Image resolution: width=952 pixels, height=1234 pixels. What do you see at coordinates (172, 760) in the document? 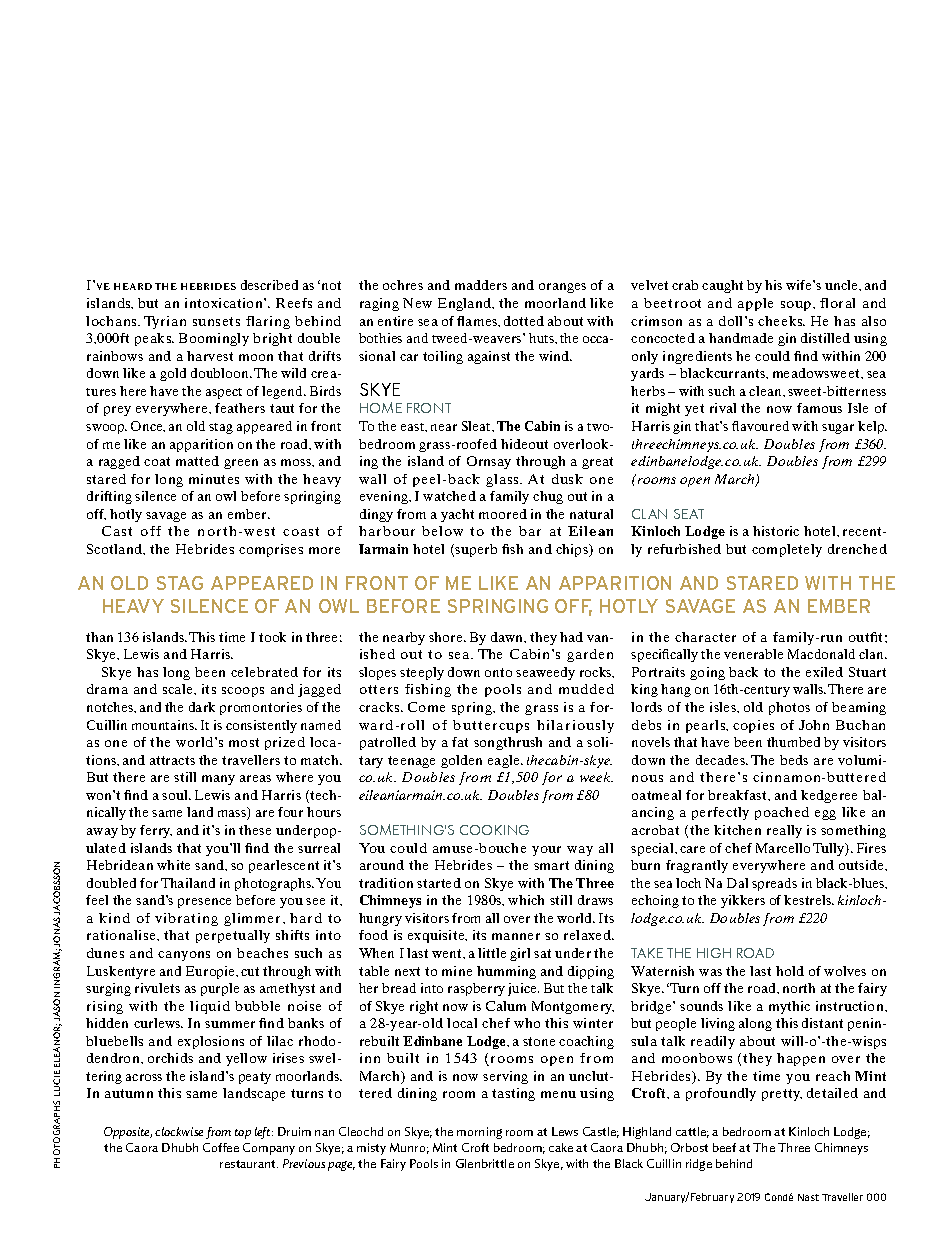
I see `attracts` at bounding box center [172, 760].
